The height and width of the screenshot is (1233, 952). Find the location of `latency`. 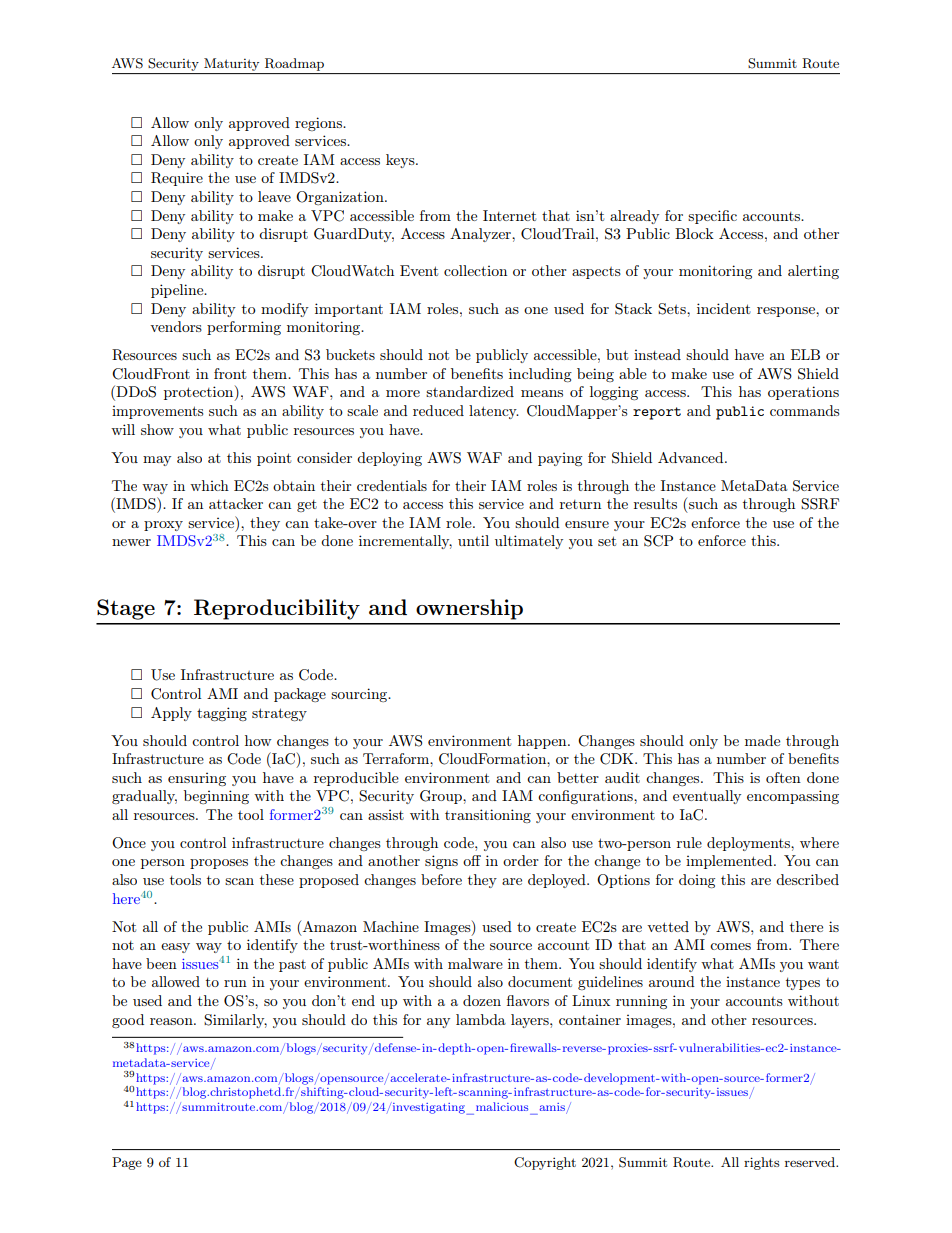

latency is located at coordinates (494, 412).
